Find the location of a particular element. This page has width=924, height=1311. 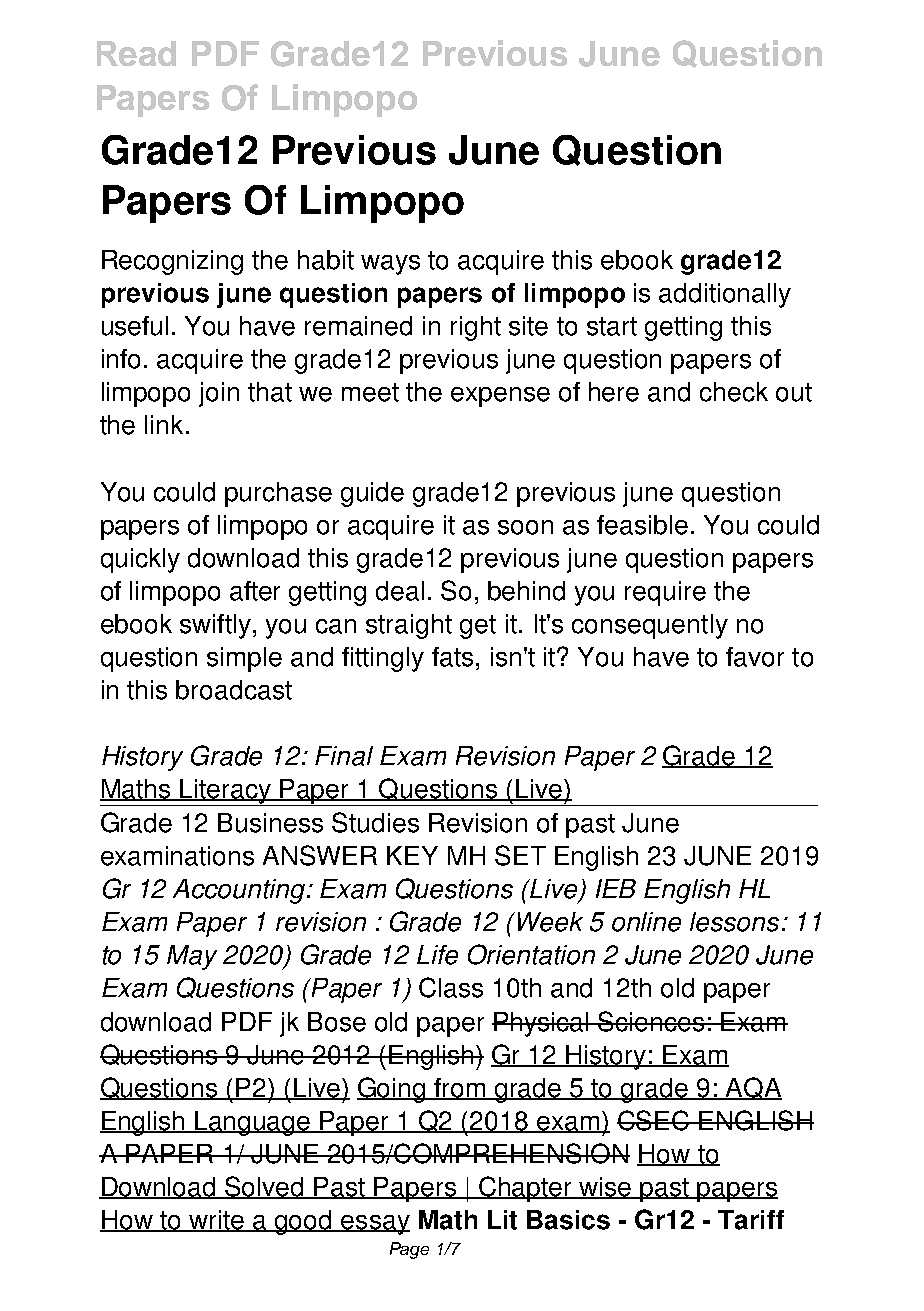

additionally is located at coordinates (725, 295).
